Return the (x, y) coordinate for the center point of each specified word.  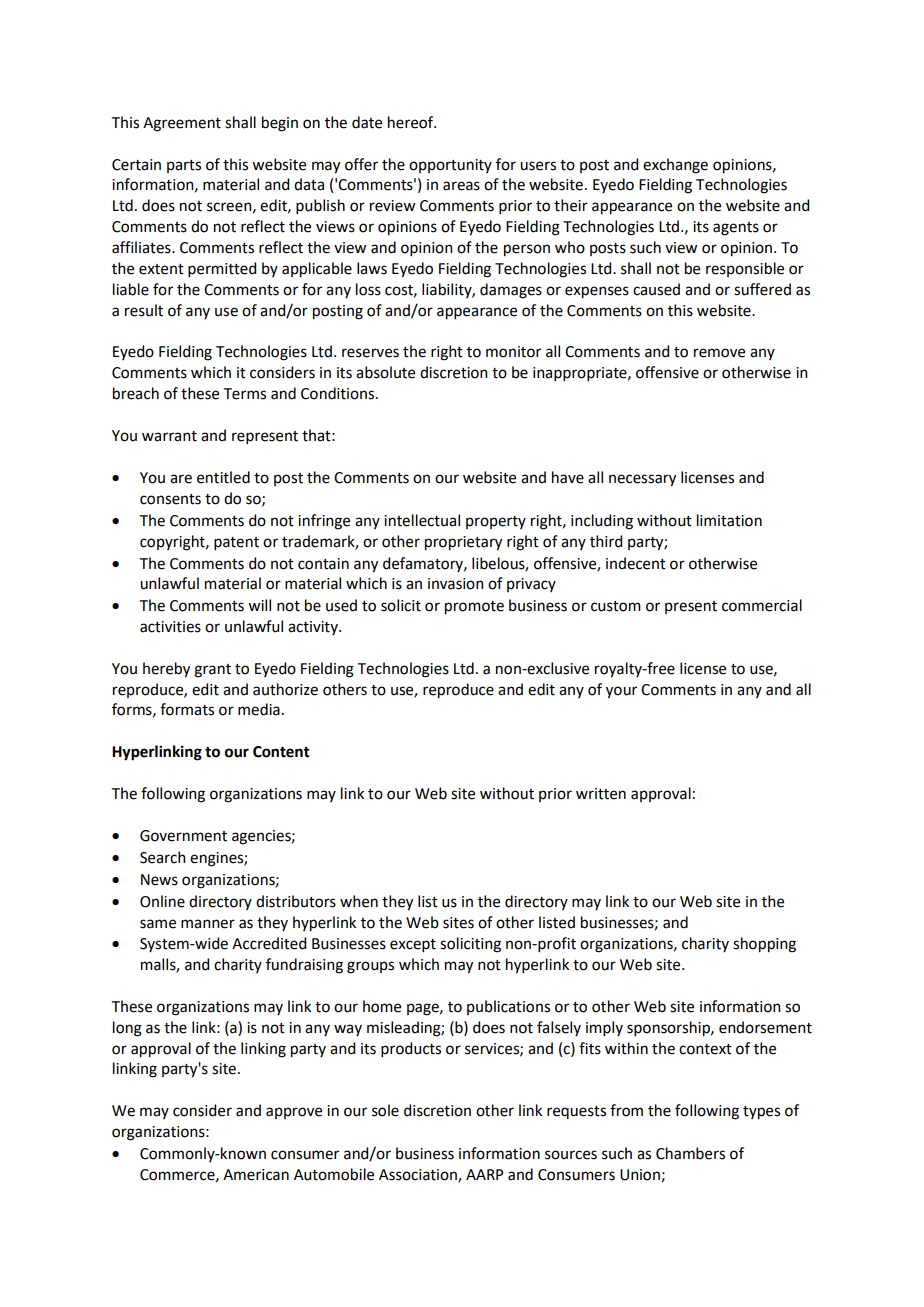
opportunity (450, 166)
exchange (675, 166)
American (256, 1175)
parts (184, 166)
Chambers (690, 1153)
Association (419, 1175)
